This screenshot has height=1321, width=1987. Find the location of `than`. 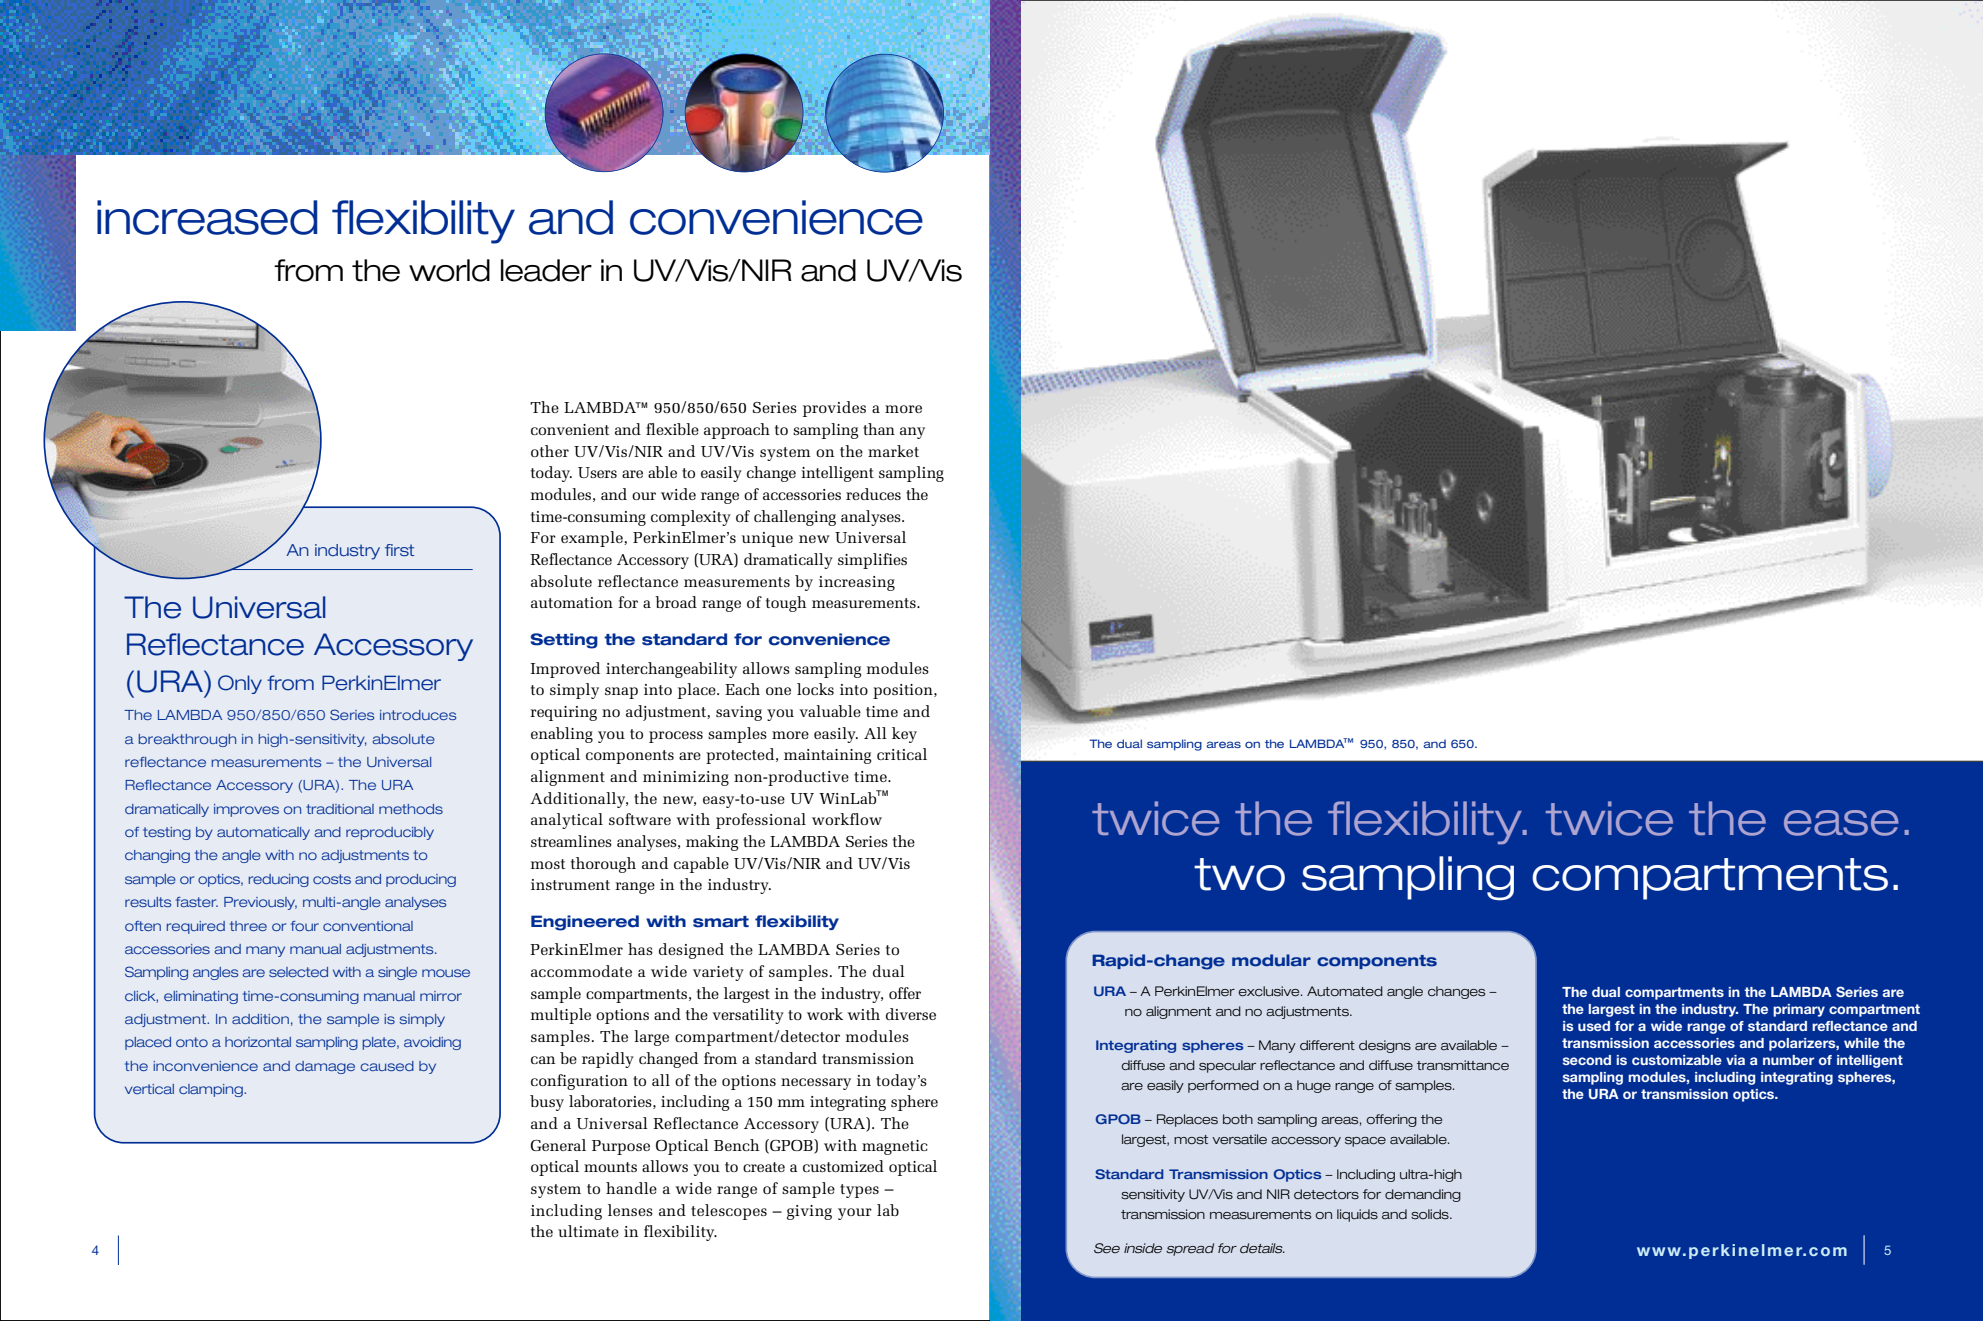

than is located at coordinates (879, 429).
